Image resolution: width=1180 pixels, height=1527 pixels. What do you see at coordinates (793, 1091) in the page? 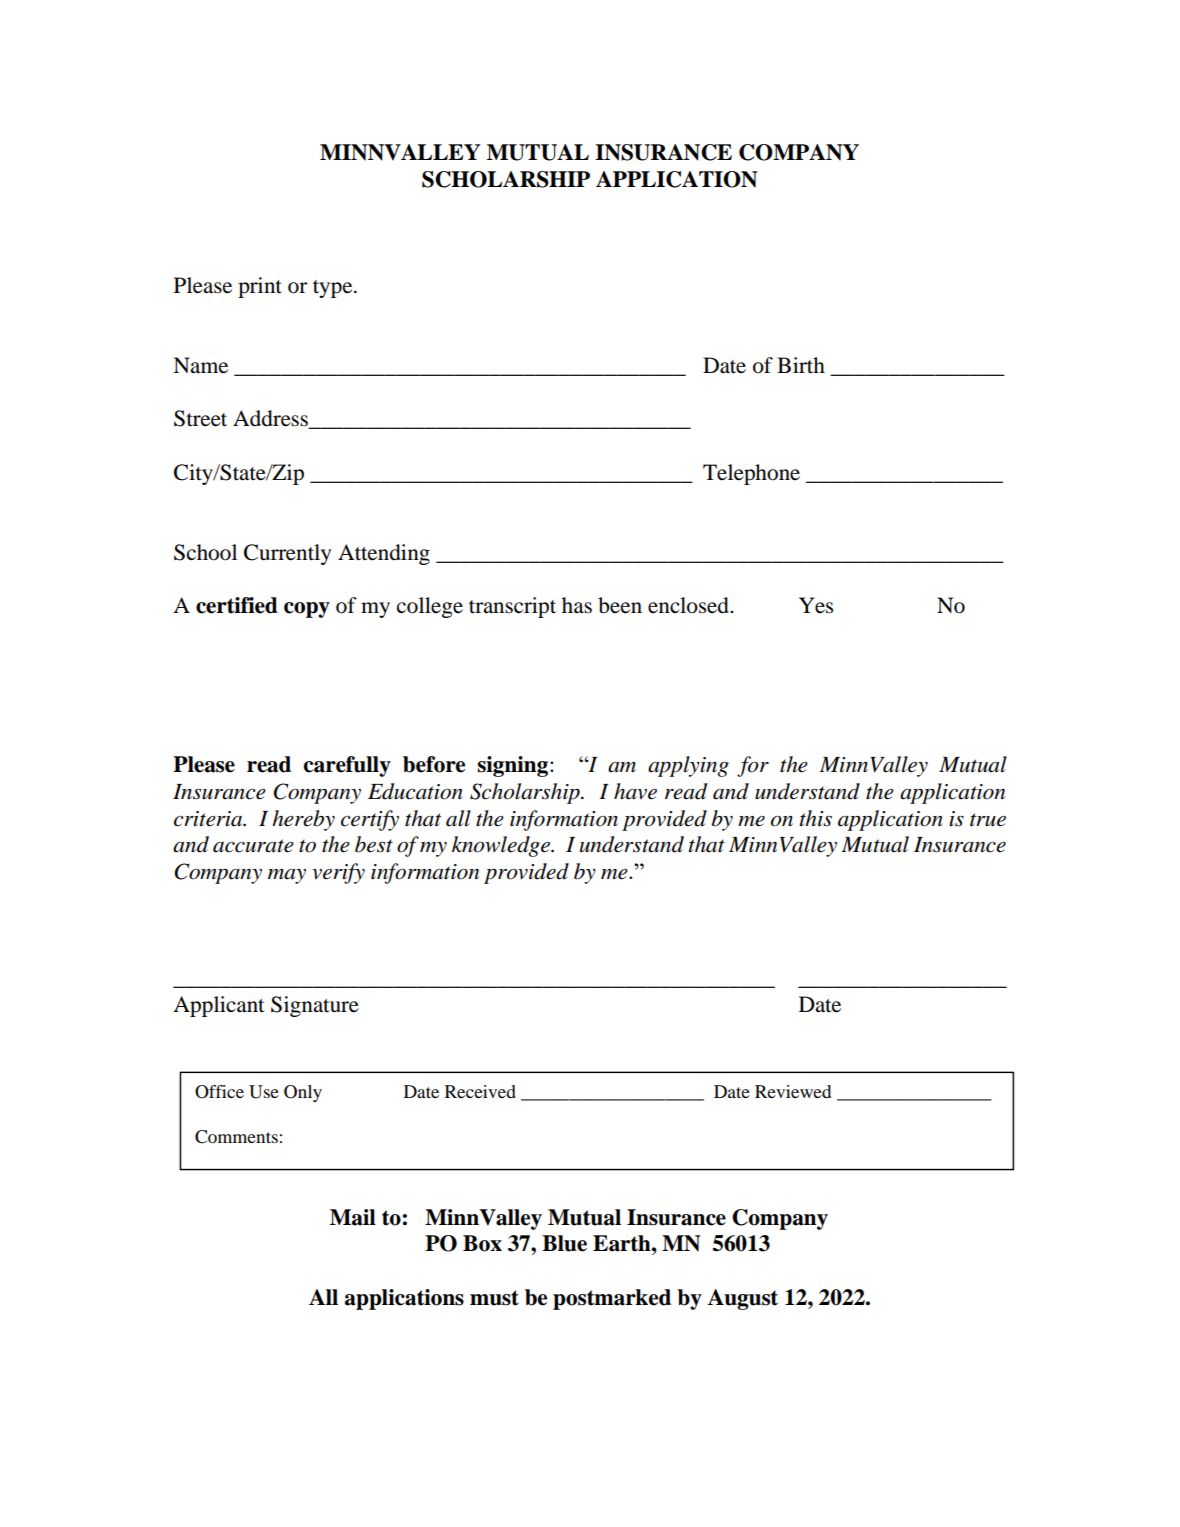
I see `Reviewed` at bounding box center [793, 1091].
